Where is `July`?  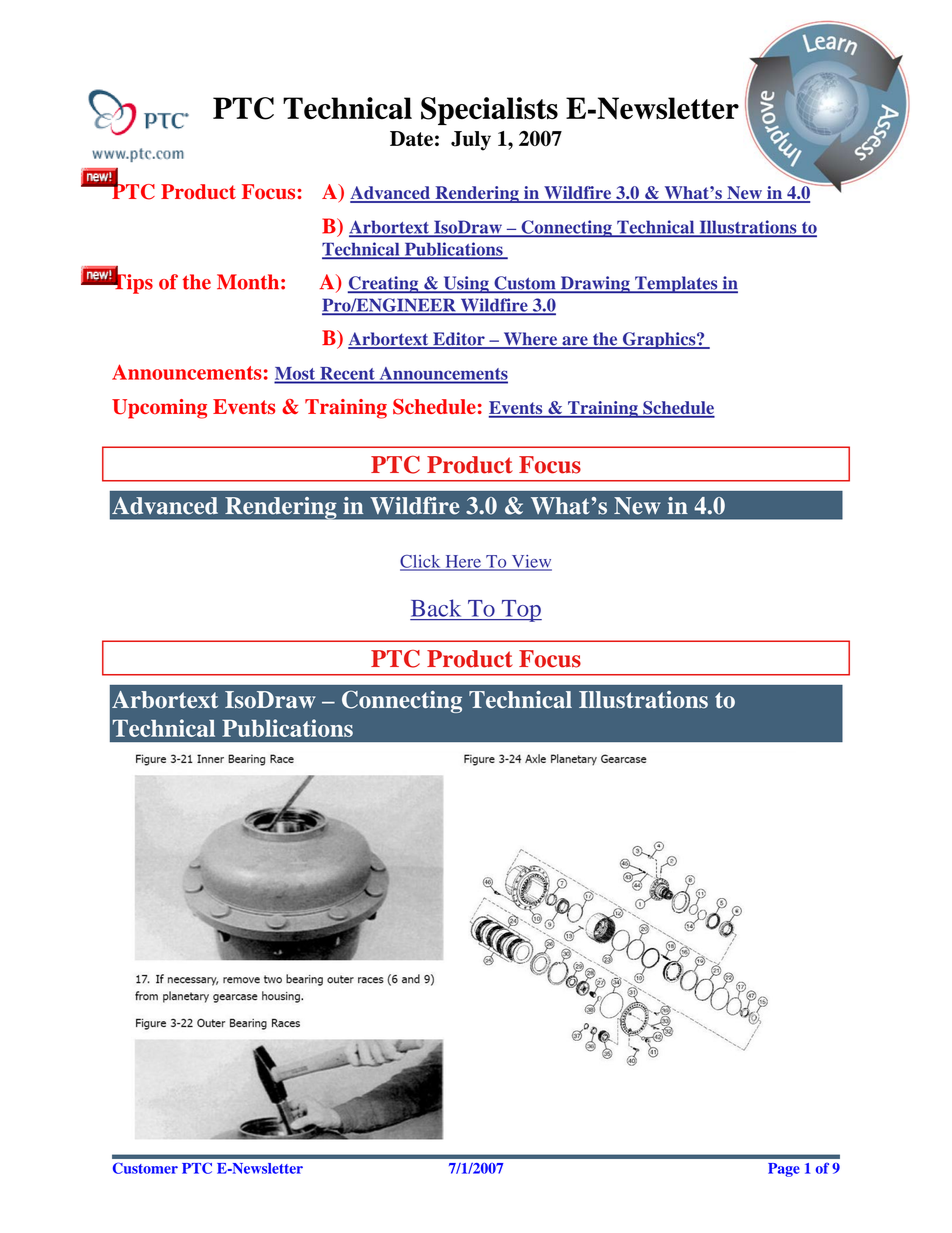
July is located at coordinates (471, 141).
